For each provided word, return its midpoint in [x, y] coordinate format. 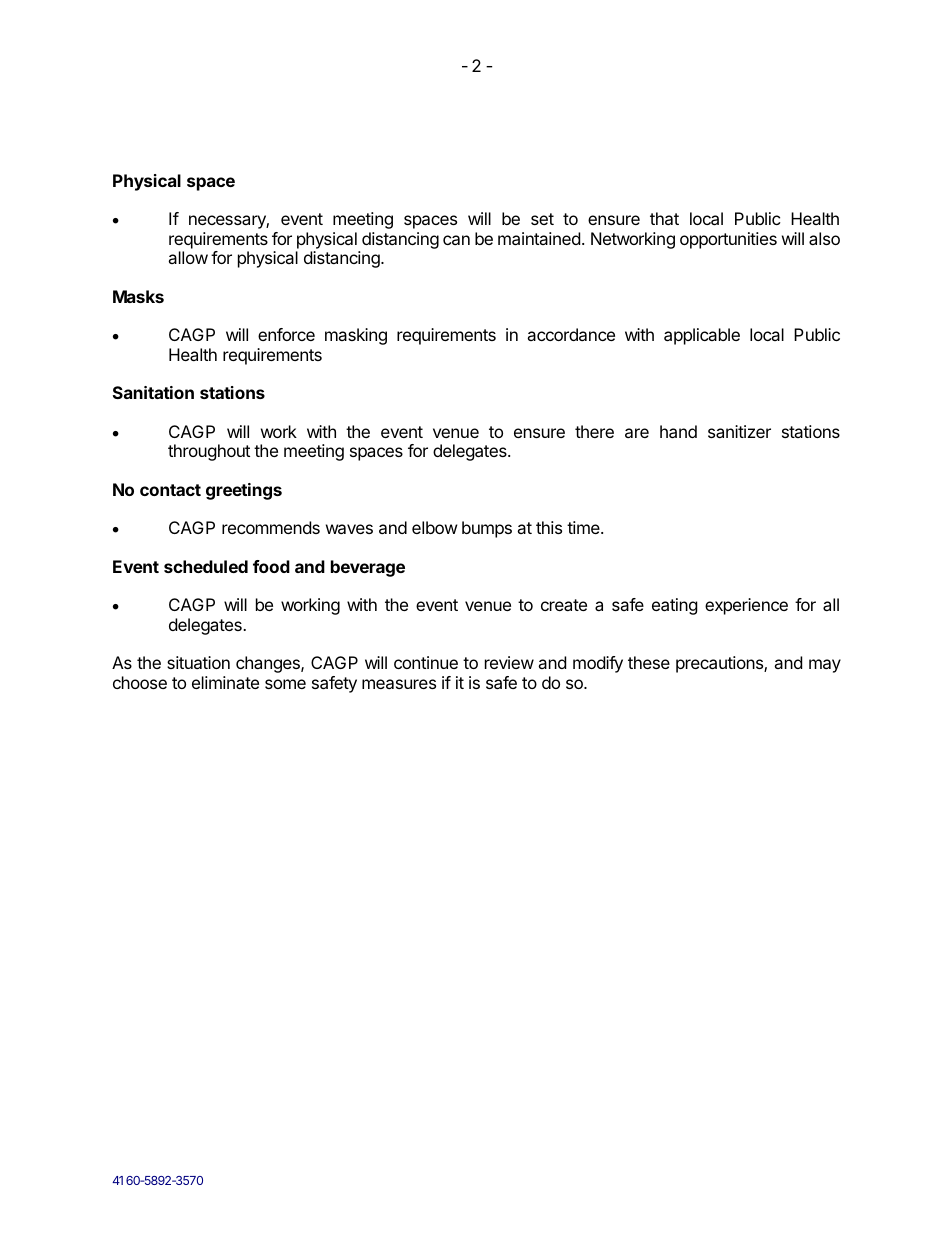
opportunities [728, 240]
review [509, 662]
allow [188, 257]
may [825, 666]
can [456, 240]
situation [198, 662]
